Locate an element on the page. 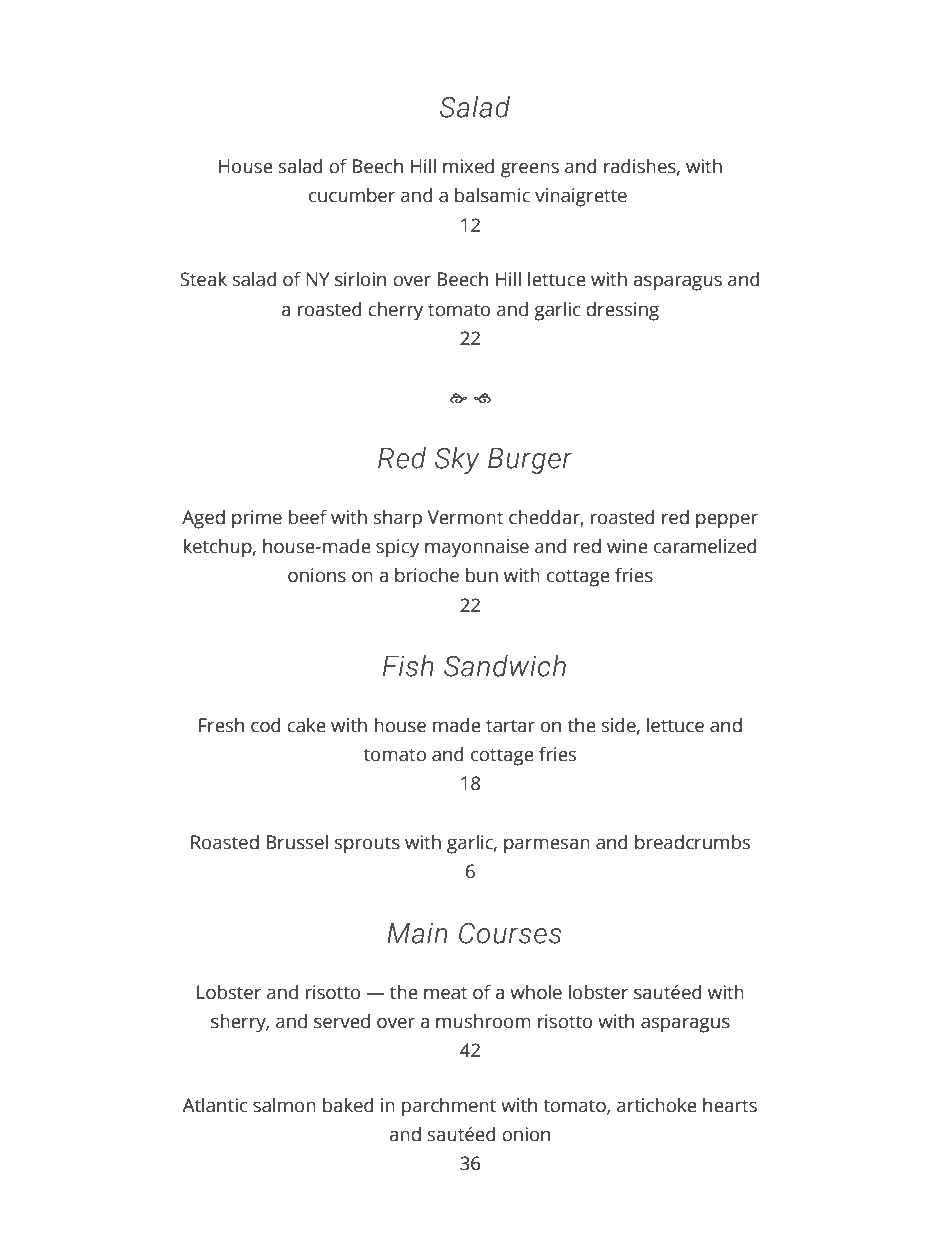  breadcrumbs is located at coordinates (692, 842).
